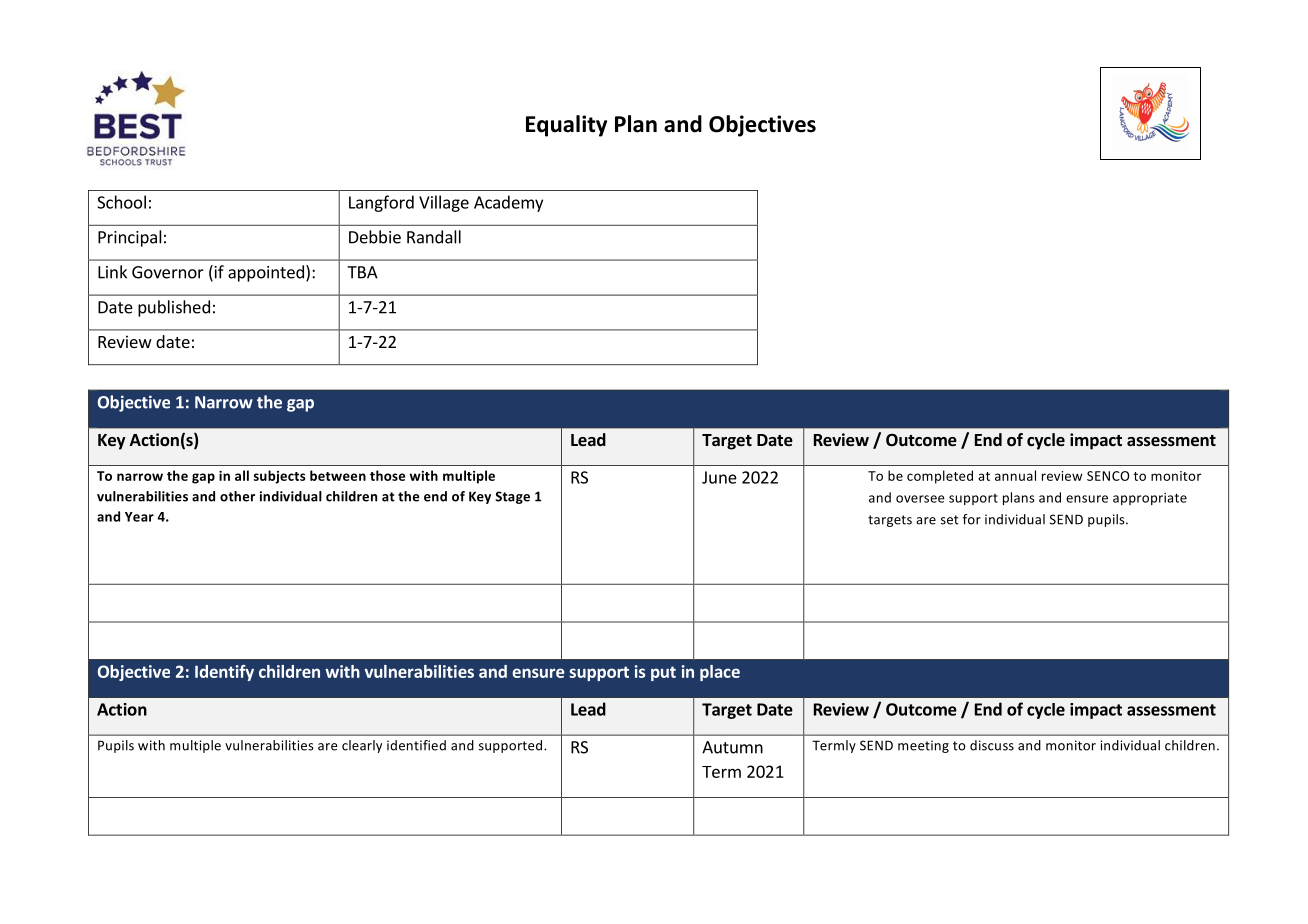 This image has width=1308, height=924. I want to click on discuss, so click(992, 745).
